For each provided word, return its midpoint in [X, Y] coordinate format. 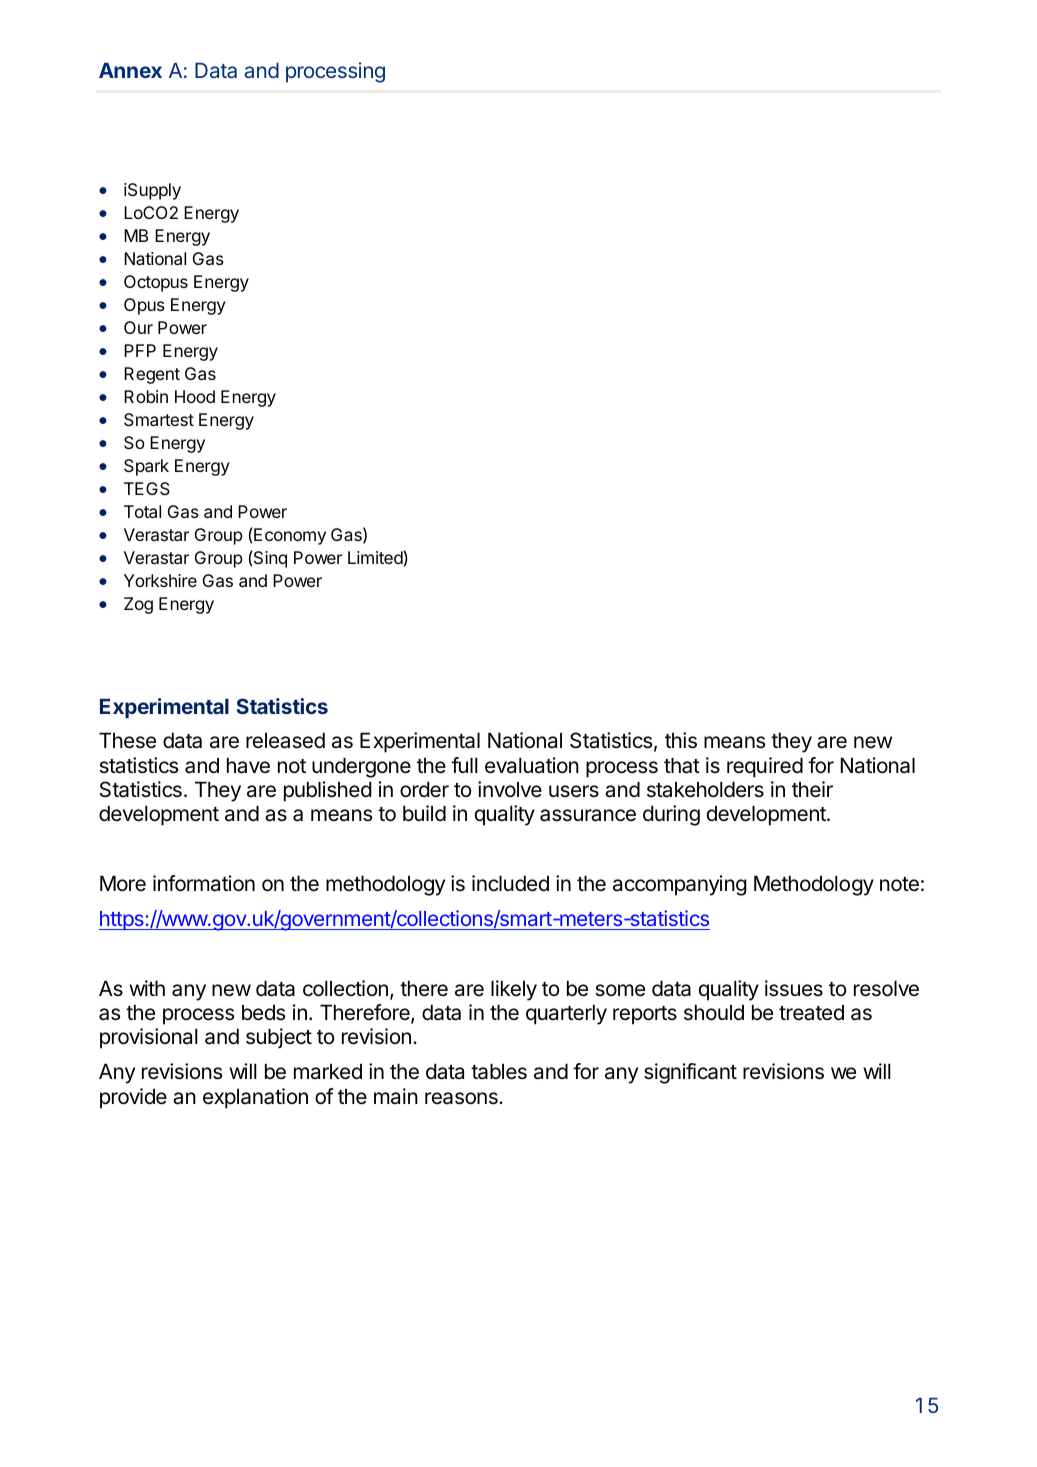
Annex [130, 70]
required [765, 767]
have [248, 765]
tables [499, 1071]
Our [138, 327]
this [681, 740]
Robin [146, 396]
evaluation [532, 765]
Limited [375, 557]
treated [811, 1012]
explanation [255, 1098]
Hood [195, 396]
